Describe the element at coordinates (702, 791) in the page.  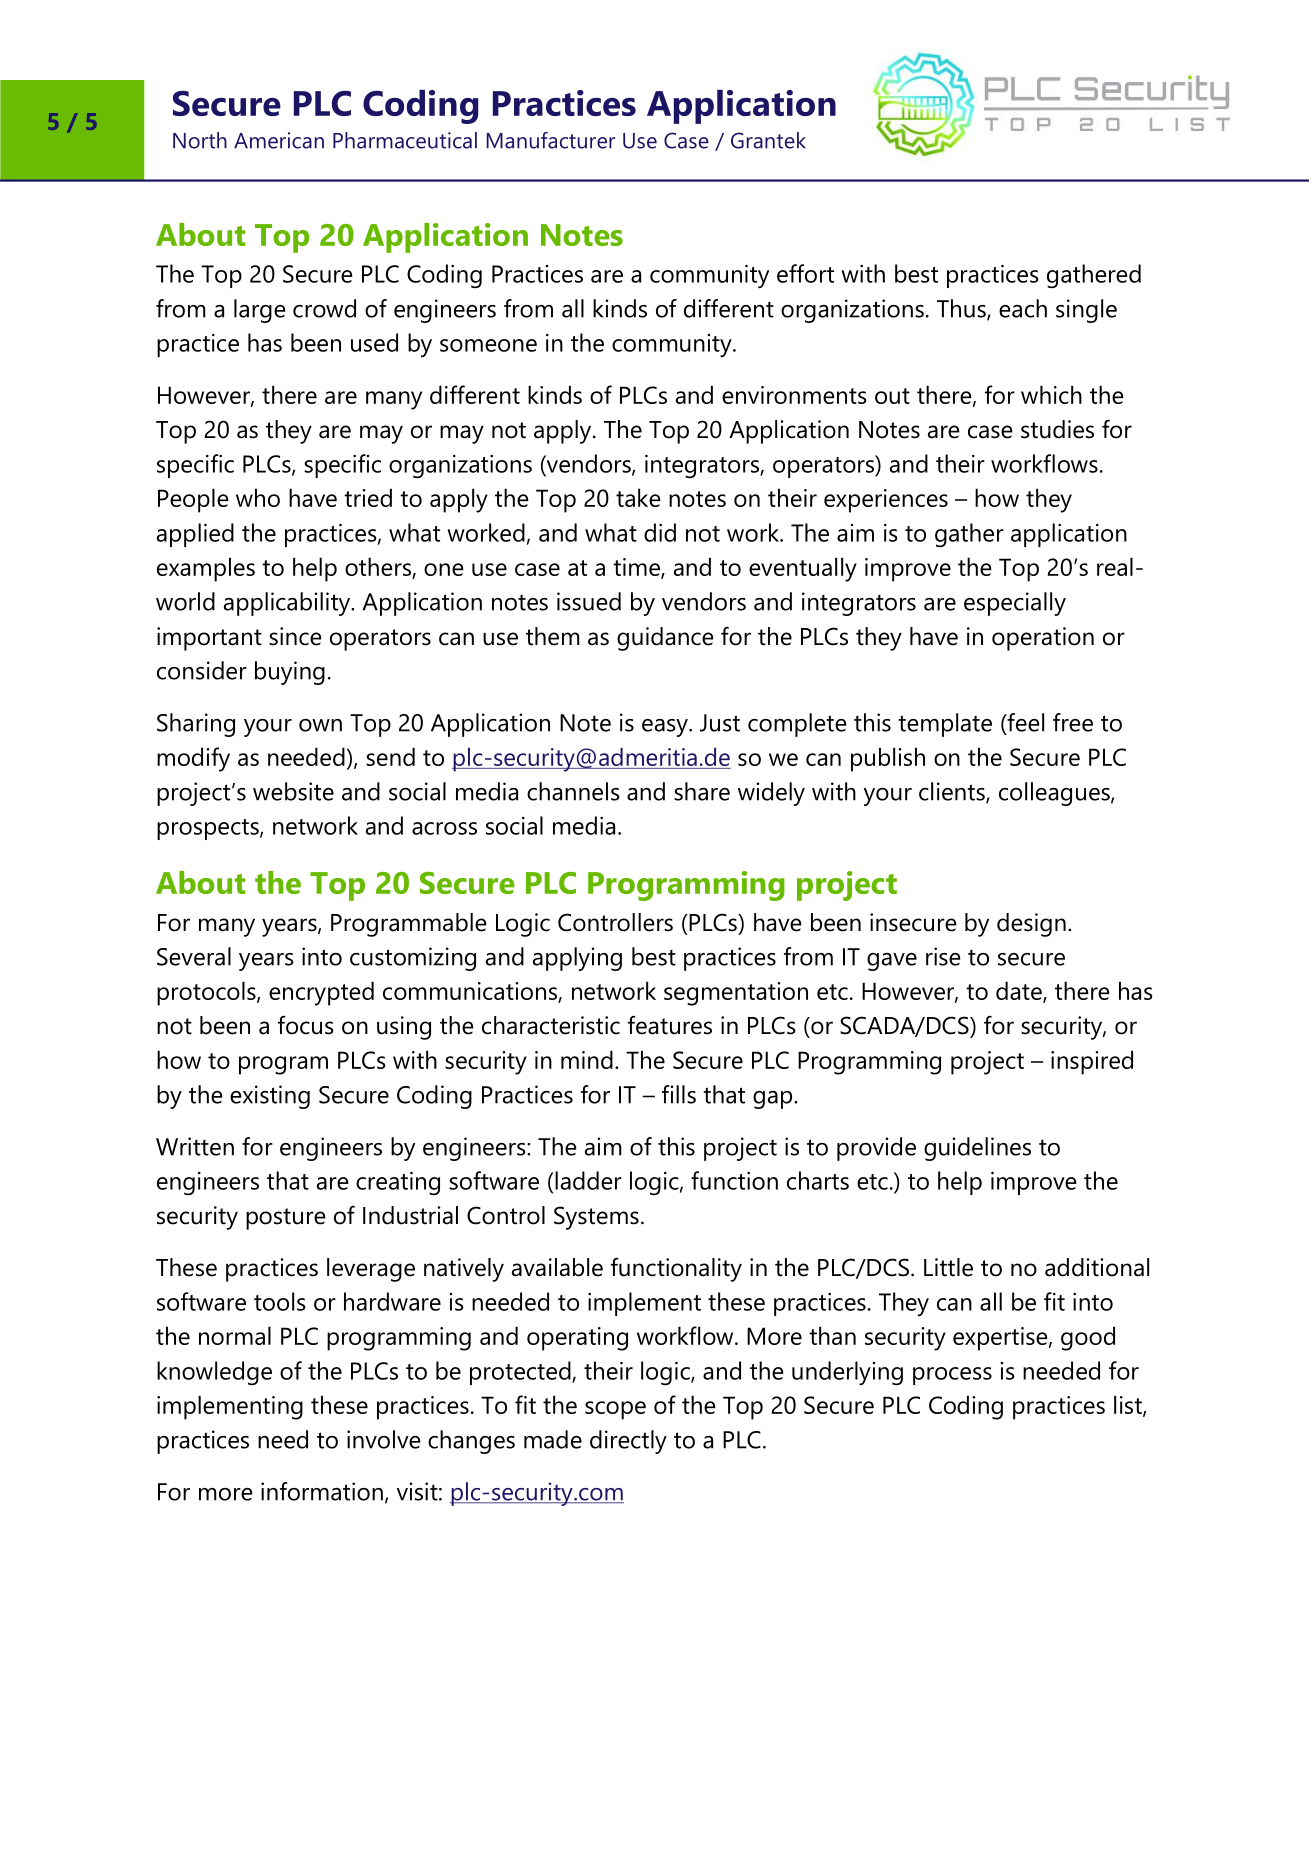
I see `share` at that location.
